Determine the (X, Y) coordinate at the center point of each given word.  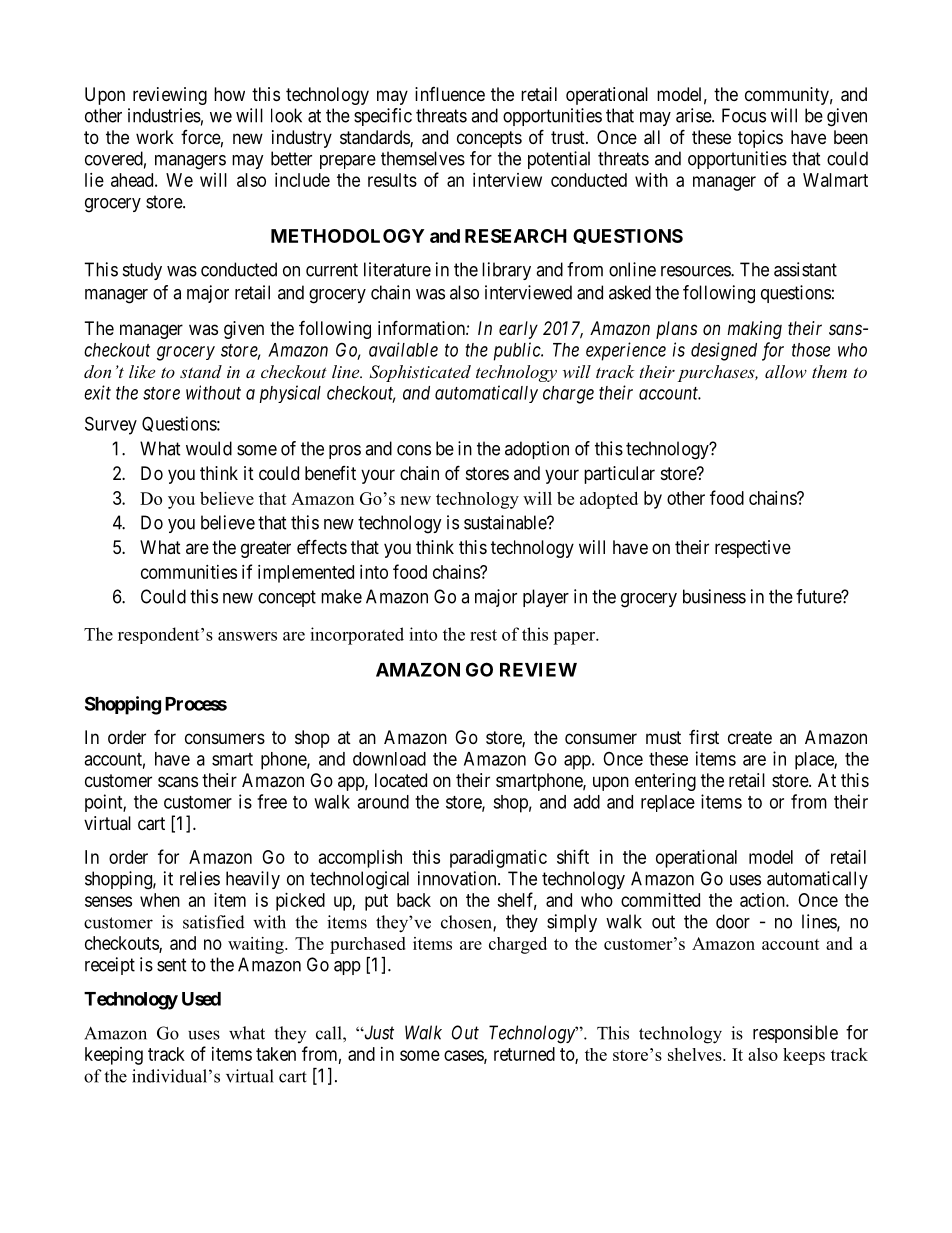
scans (178, 782)
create (750, 738)
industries (164, 115)
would (209, 448)
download (389, 759)
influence (450, 94)
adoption (537, 450)
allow (786, 371)
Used (201, 999)
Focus (744, 115)
